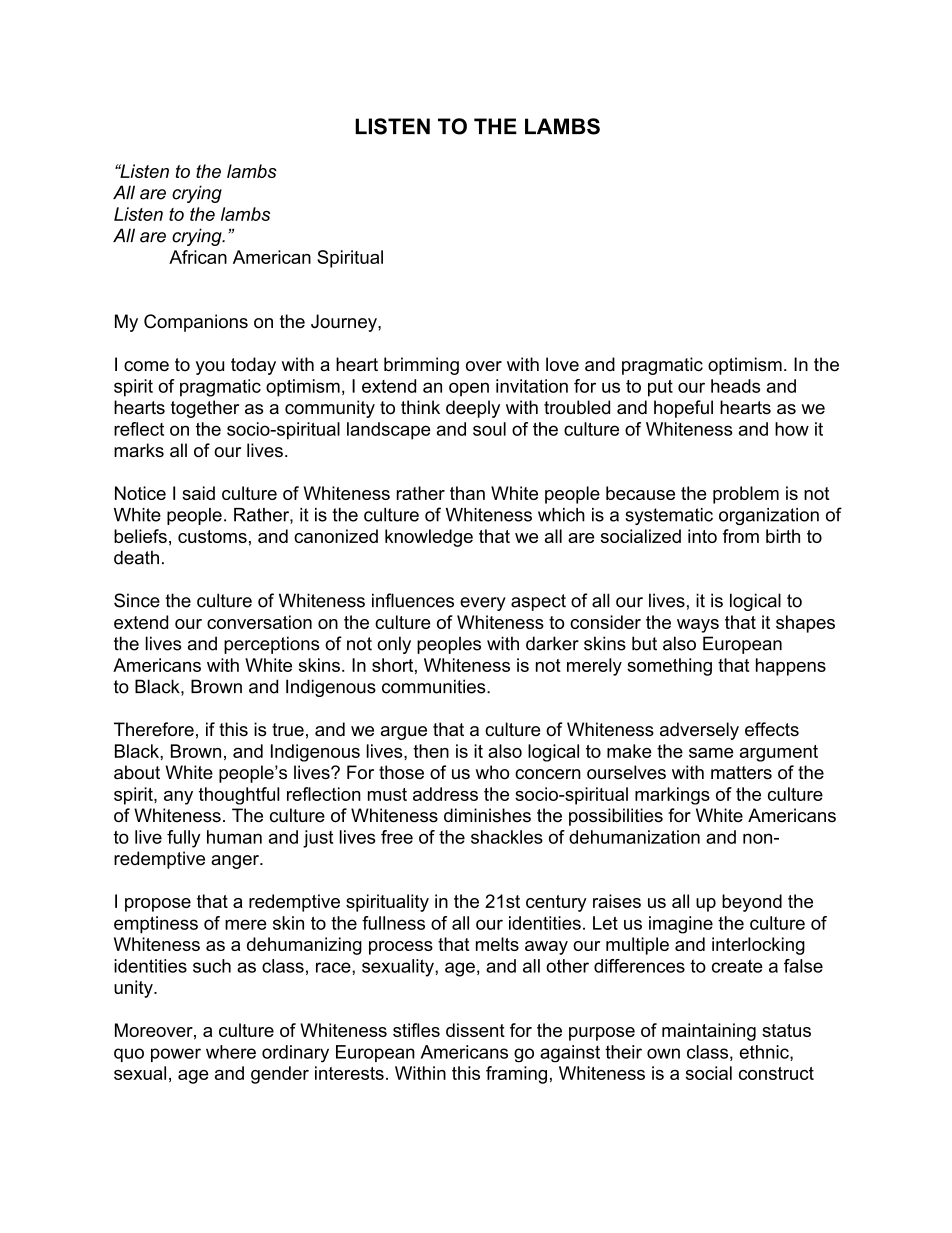 The width and height of the screenshot is (952, 1233). I want to click on than, so click(467, 493).
